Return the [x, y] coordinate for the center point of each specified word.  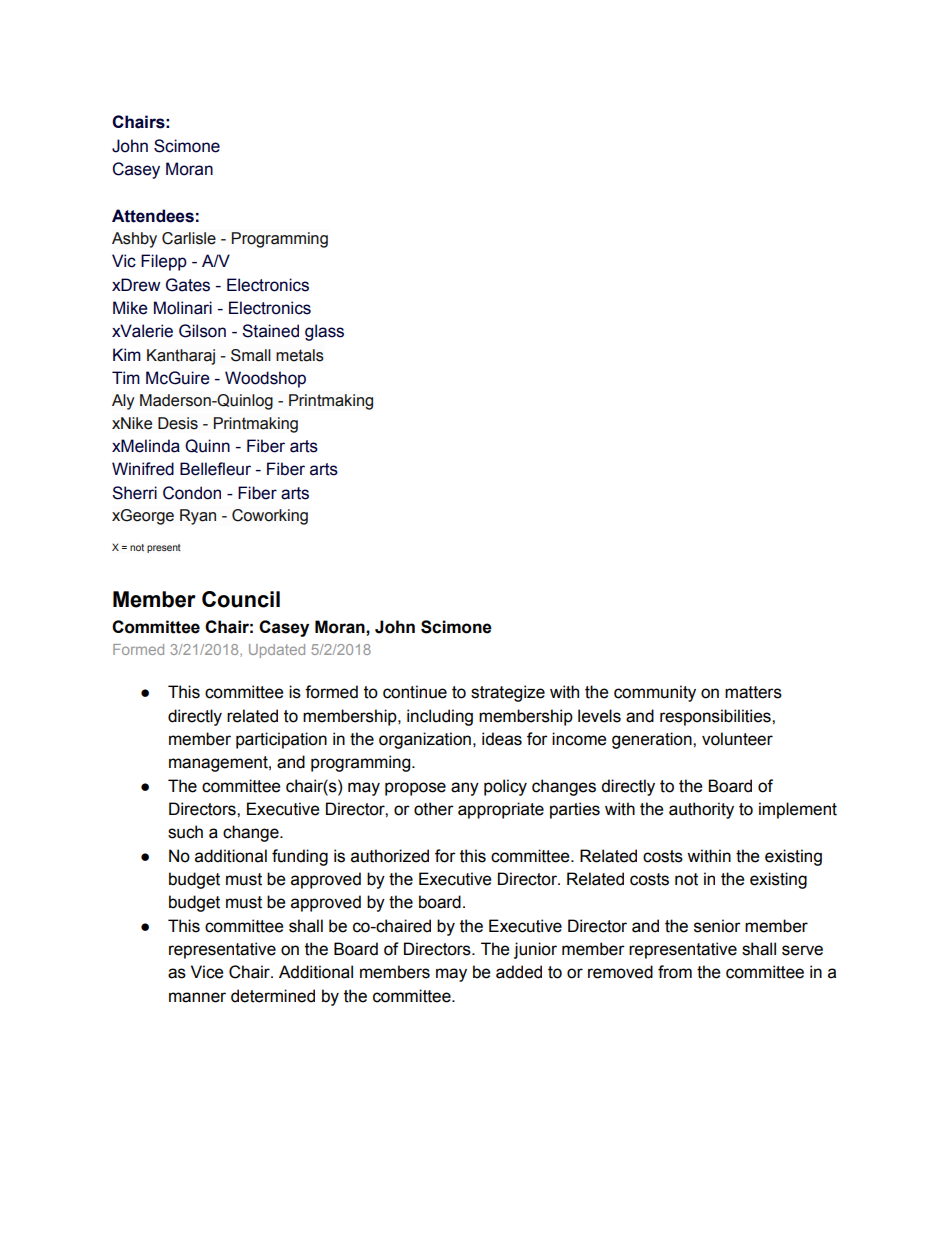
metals [300, 355]
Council [241, 599]
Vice [207, 972]
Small [251, 355]
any [465, 789]
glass [324, 332]
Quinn [207, 446]
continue [415, 692]
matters [753, 692]
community [655, 693]
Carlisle [189, 238]
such [185, 832]
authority [701, 810]
